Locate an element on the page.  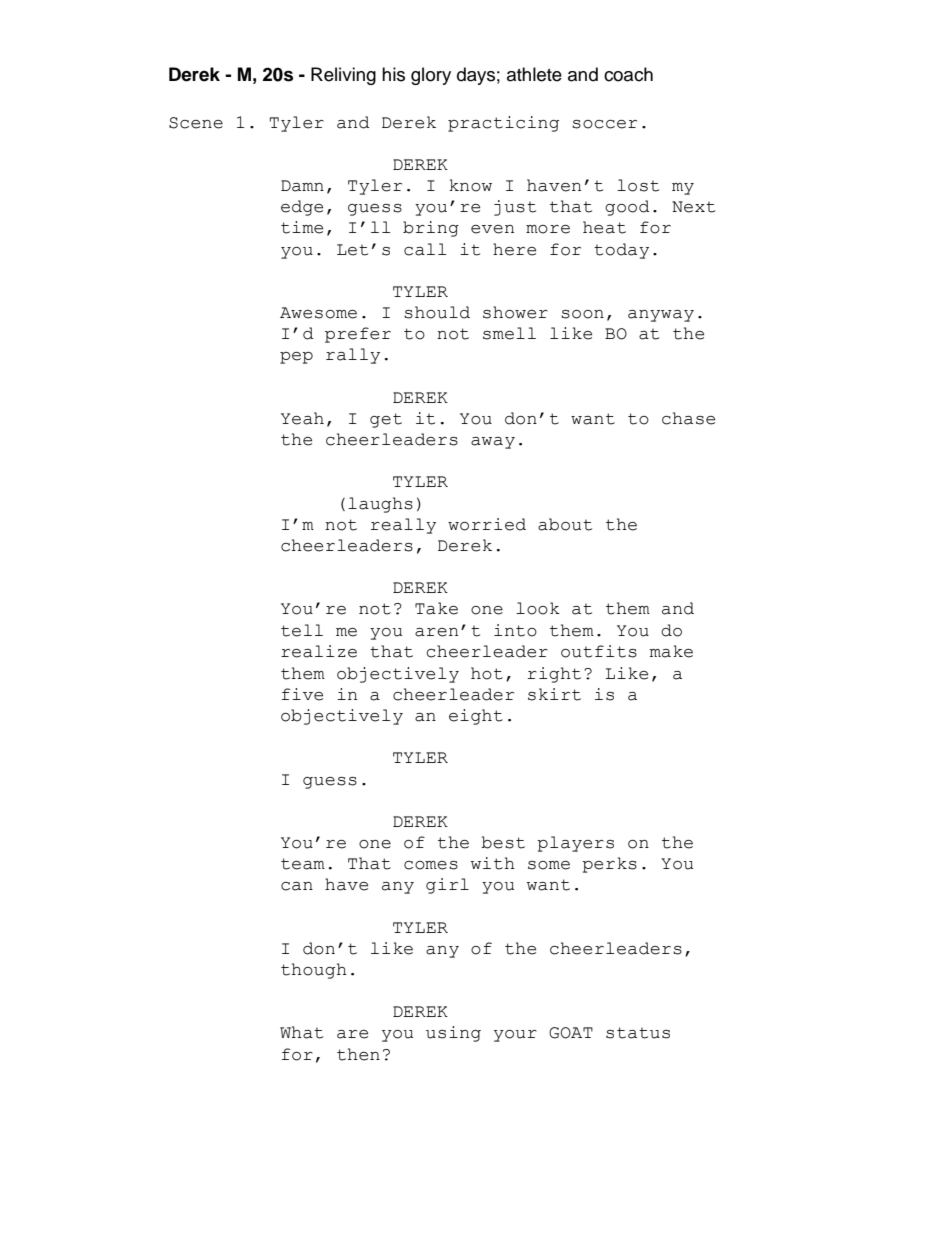
coach is located at coordinates (628, 74).
